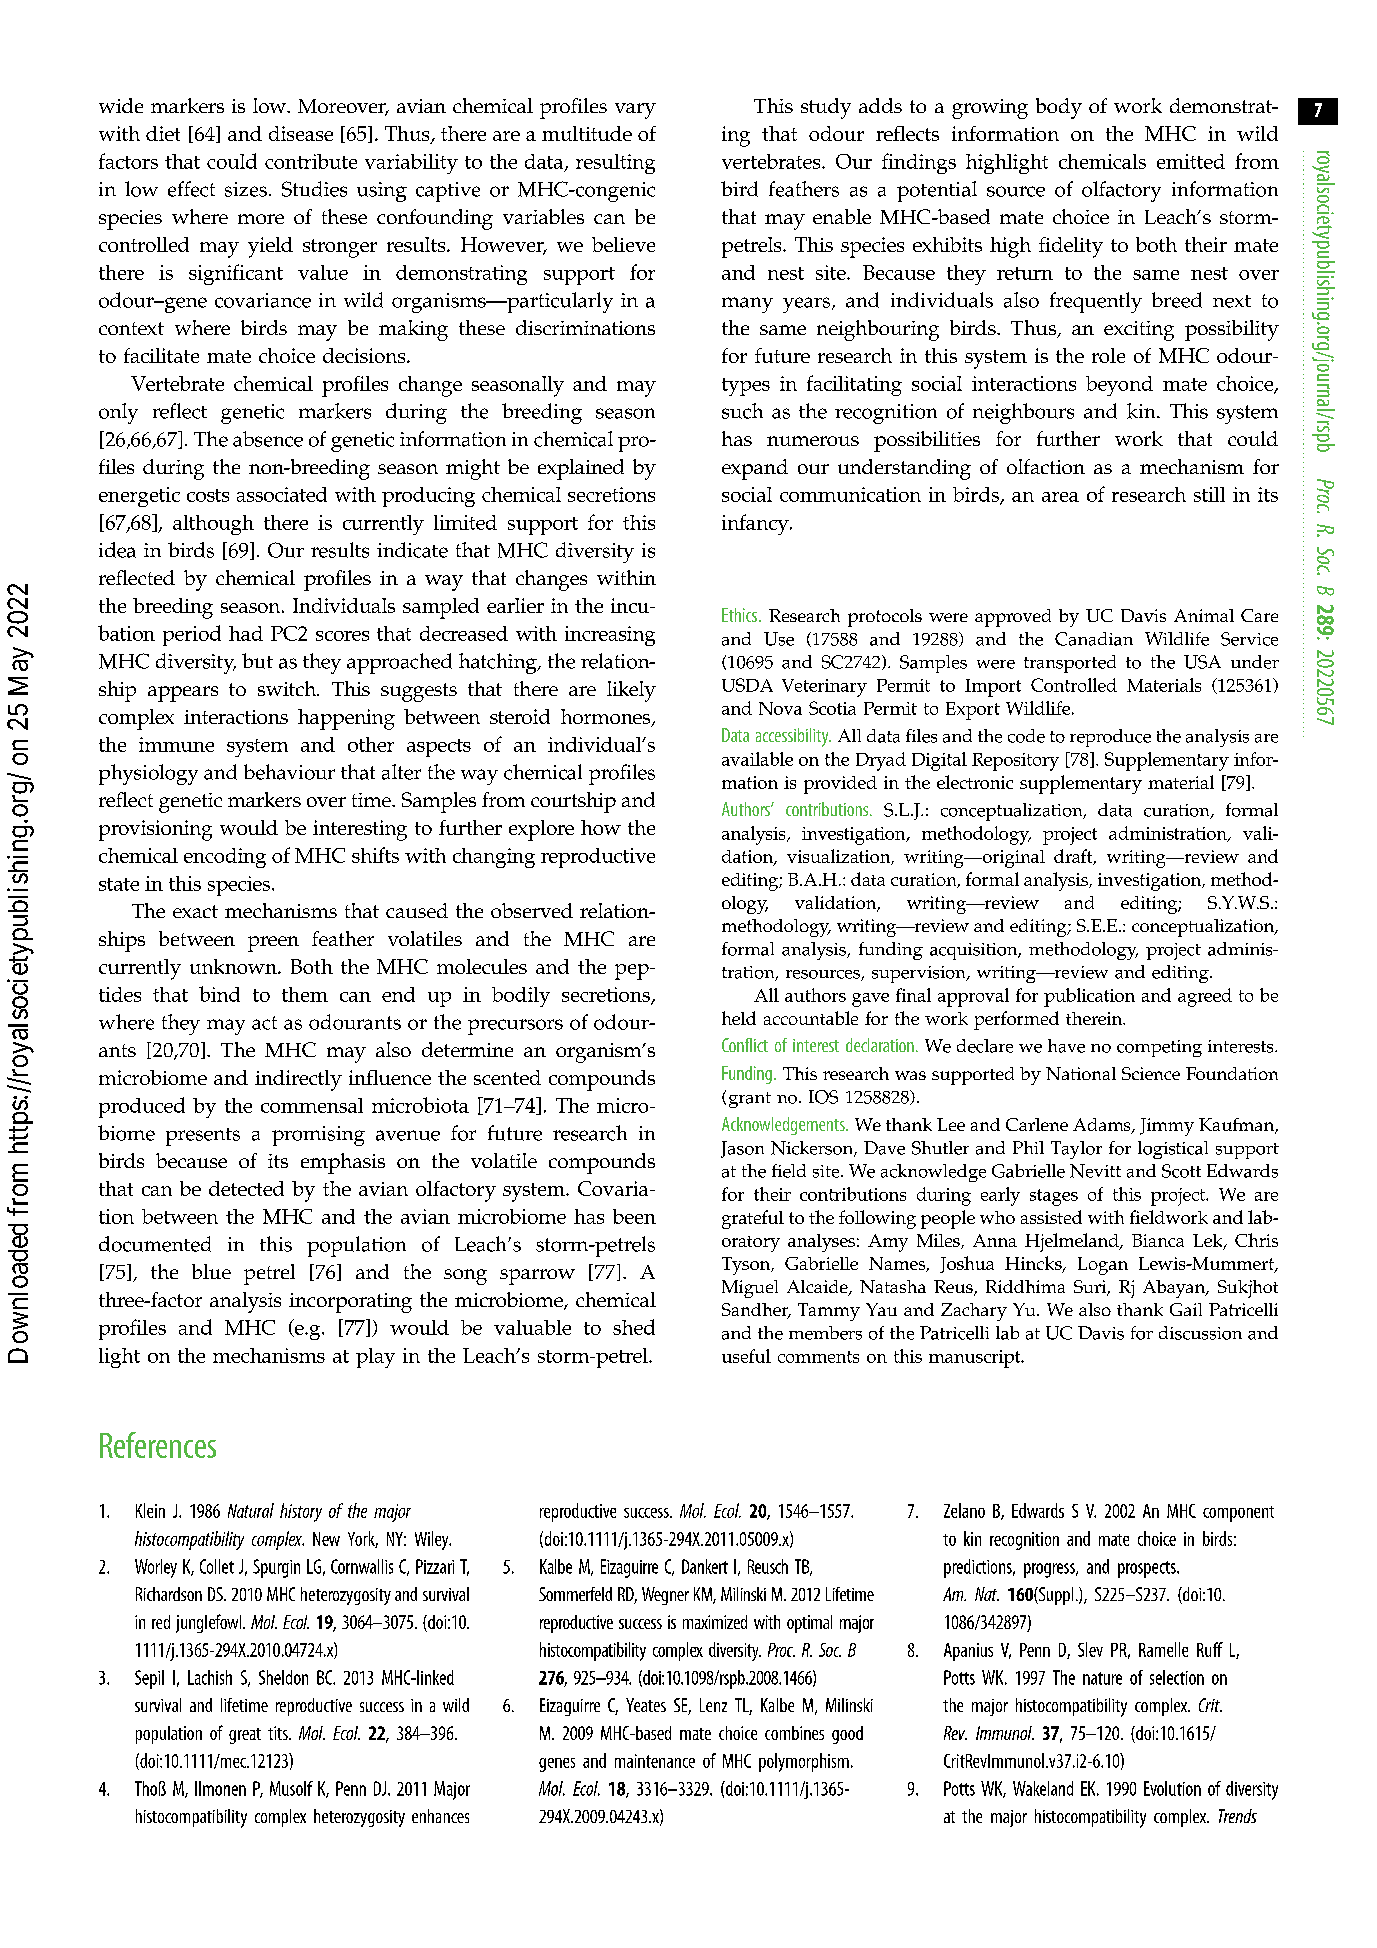 The image size is (1377, 1948). What do you see at coordinates (1191, 161) in the page?
I see `emitted` at bounding box center [1191, 161].
